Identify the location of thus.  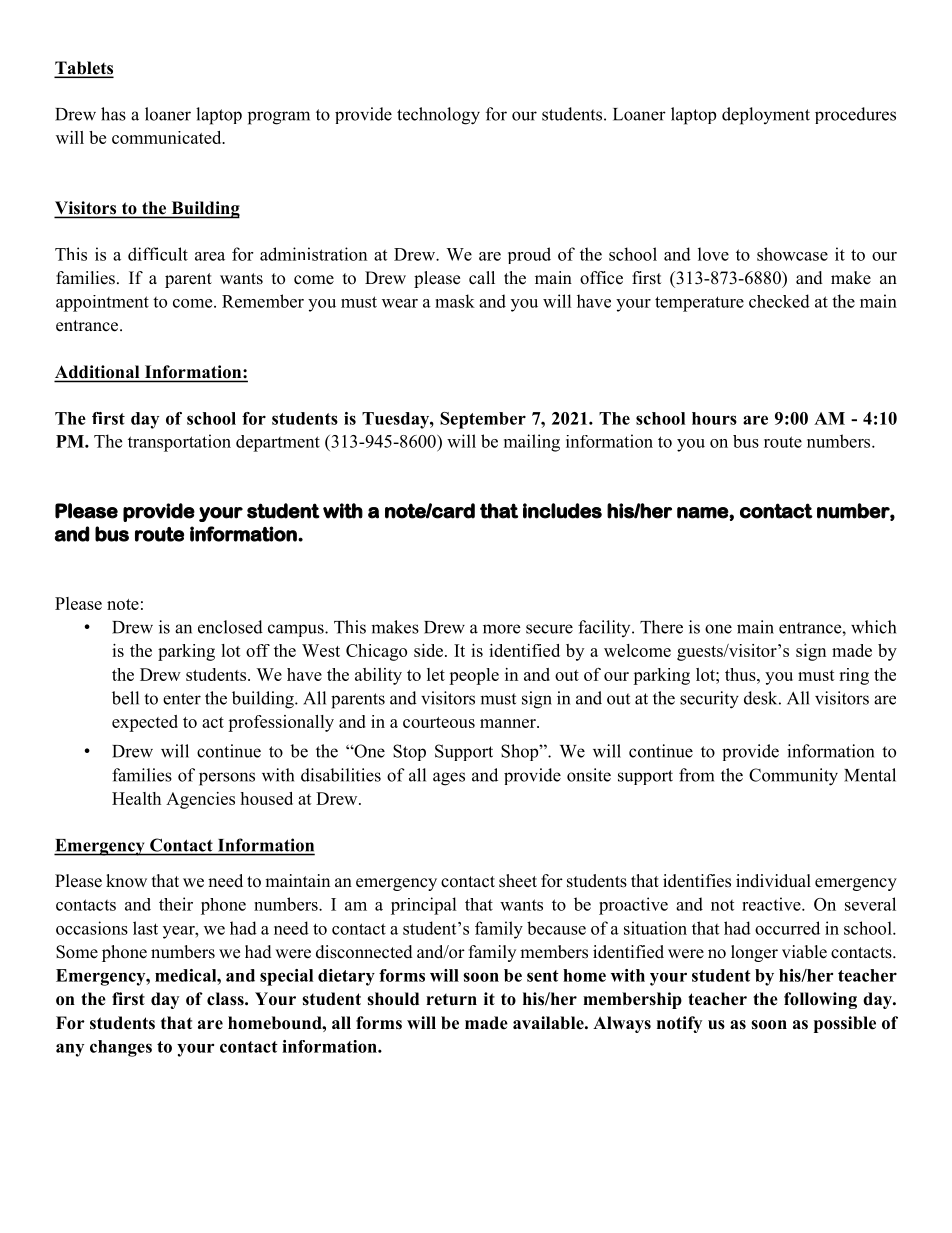
(741, 674).
